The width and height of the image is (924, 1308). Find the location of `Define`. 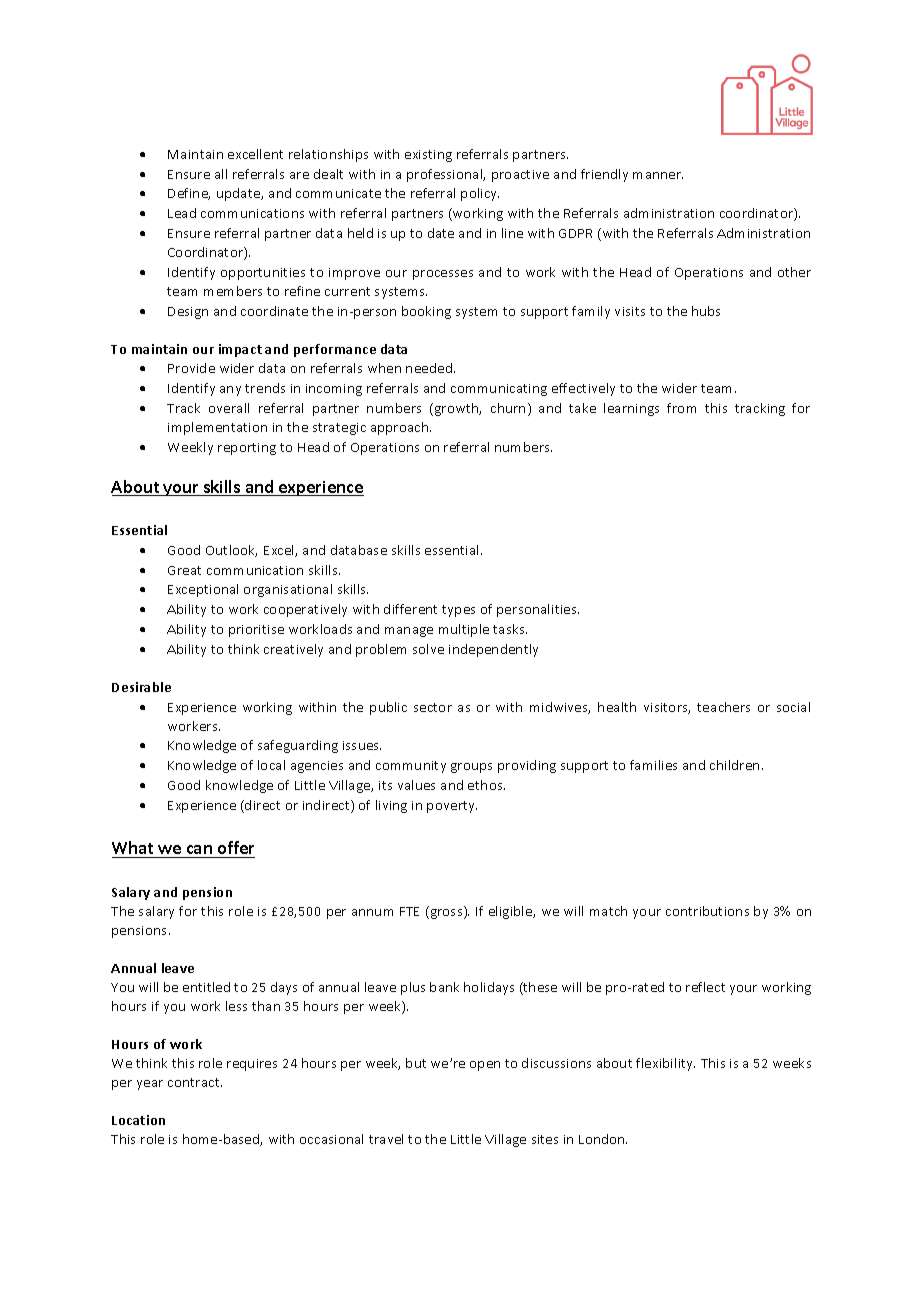

Define is located at coordinates (189, 194).
